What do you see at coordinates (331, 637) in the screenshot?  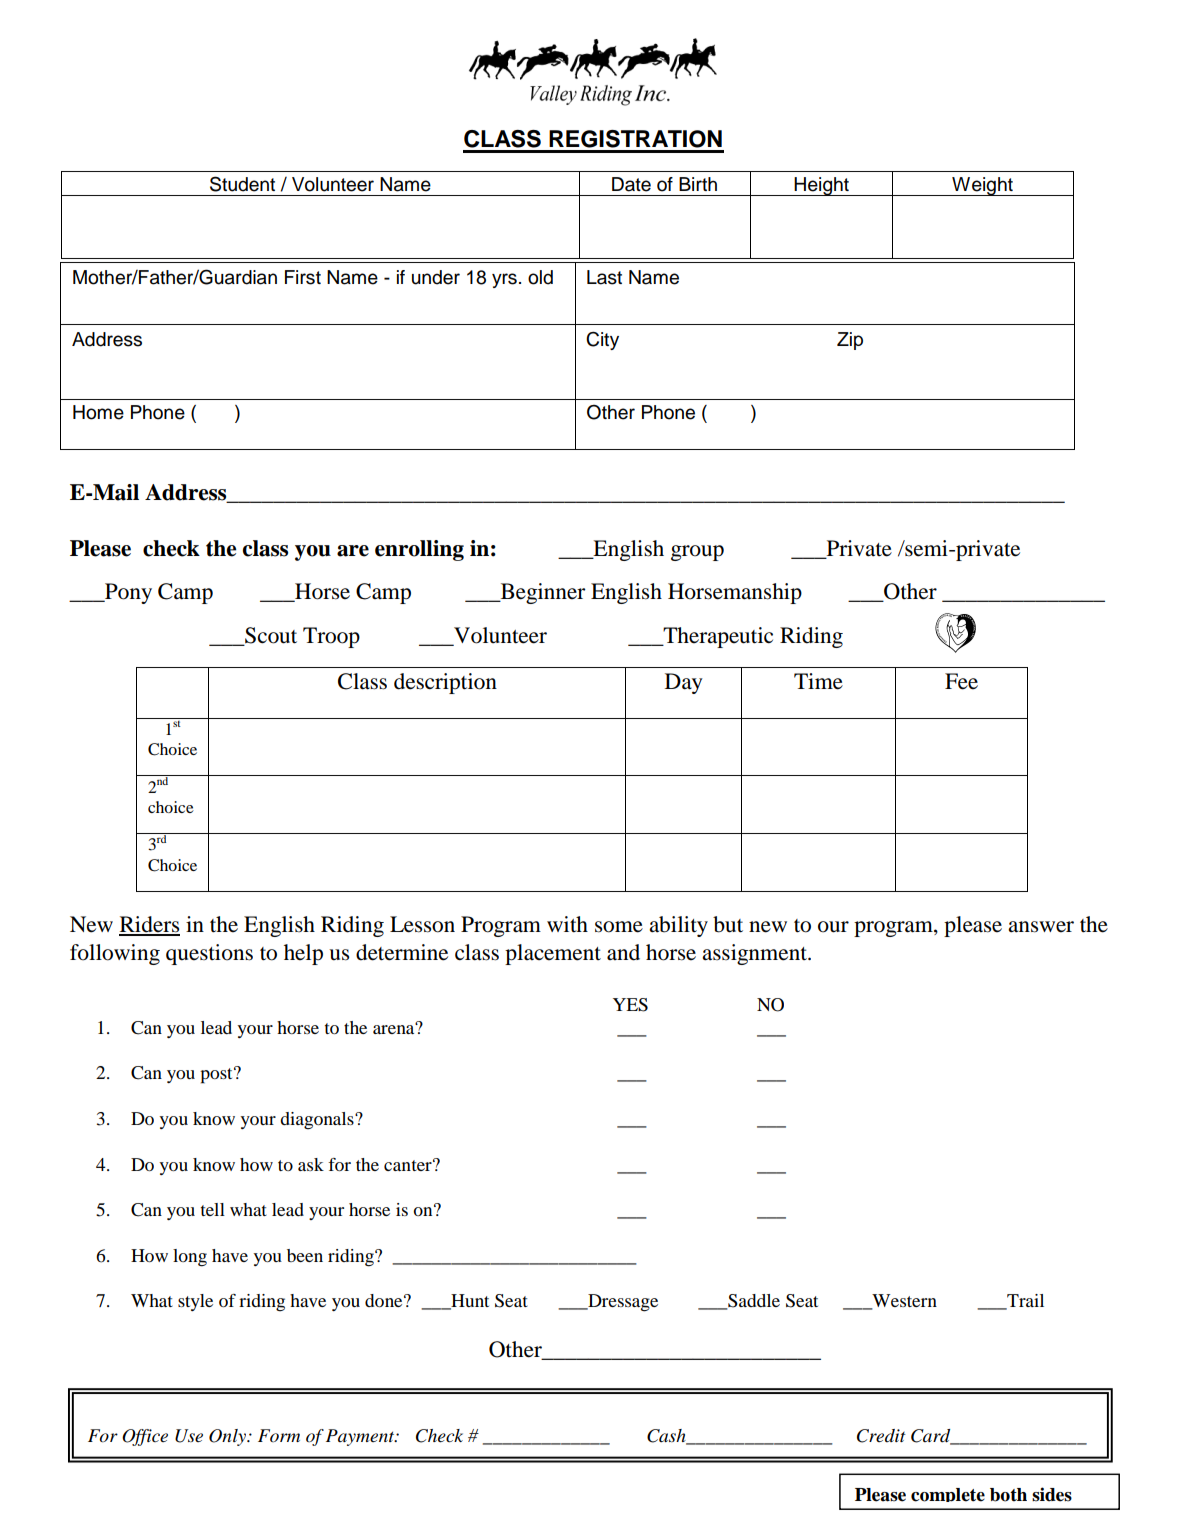 I see `Troop` at bounding box center [331, 637].
